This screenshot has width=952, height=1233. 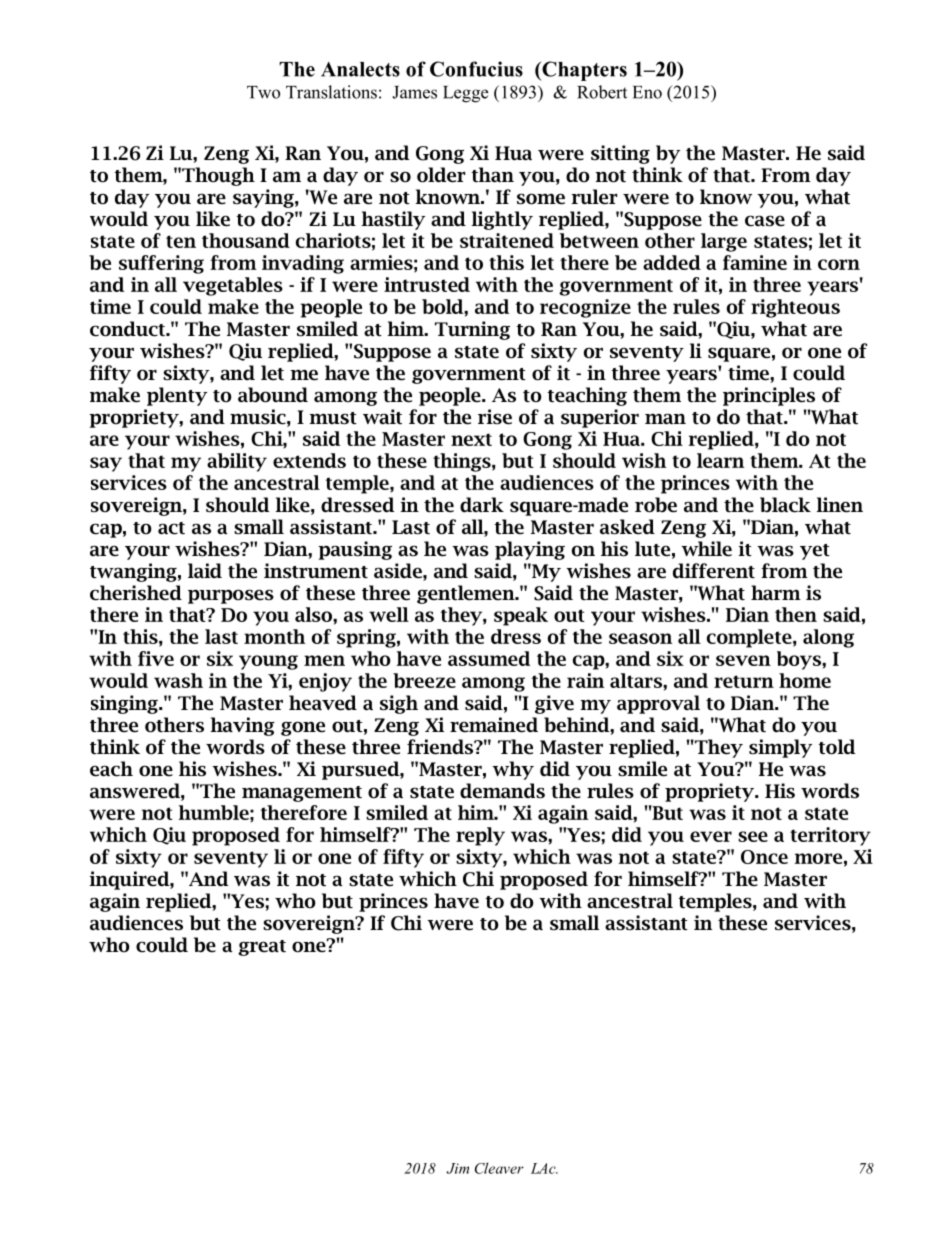 I want to click on see, so click(x=753, y=836).
